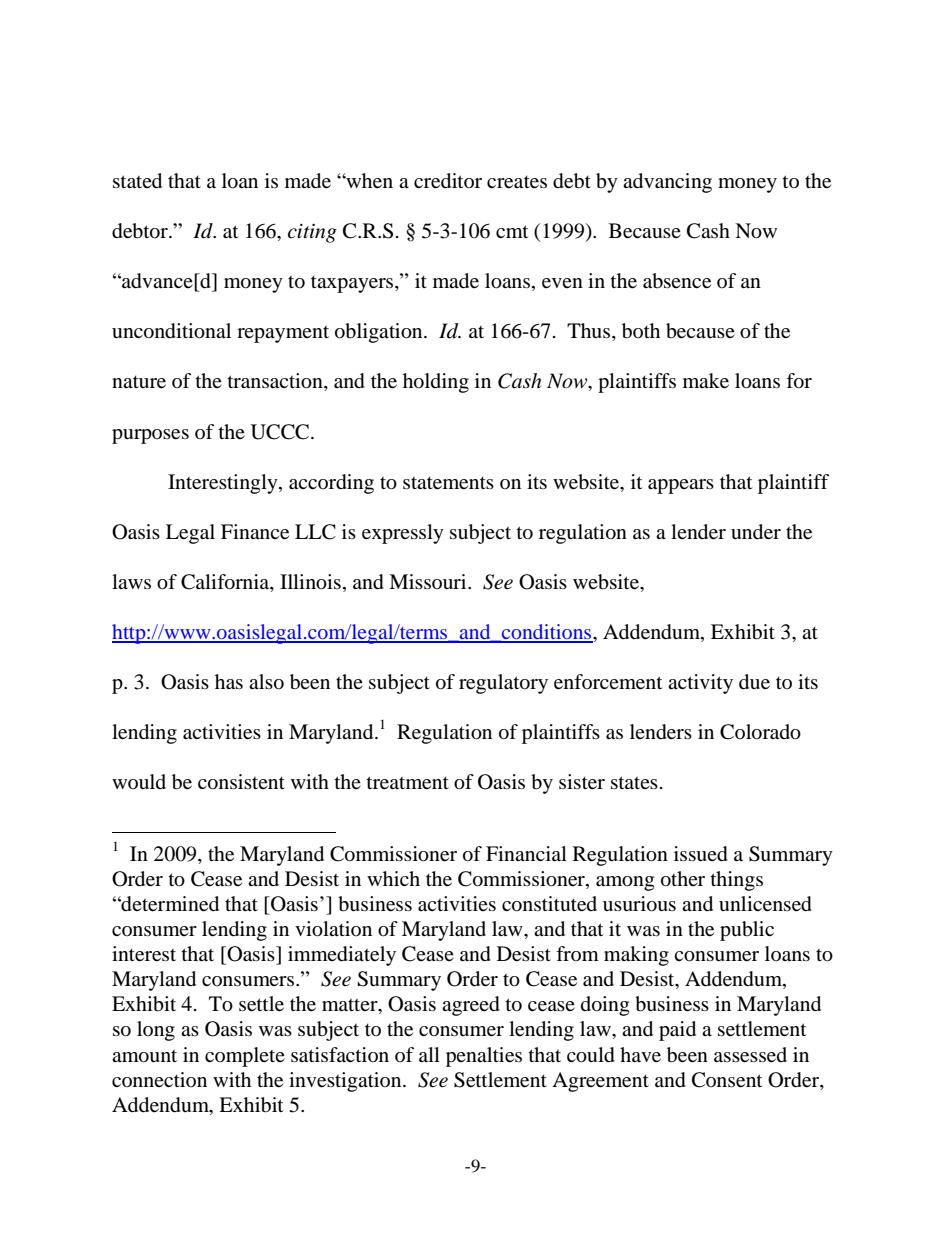 This image has width=952, height=1233. Describe the element at coordinates (393, 878) in the image. I see `which` at that location.
